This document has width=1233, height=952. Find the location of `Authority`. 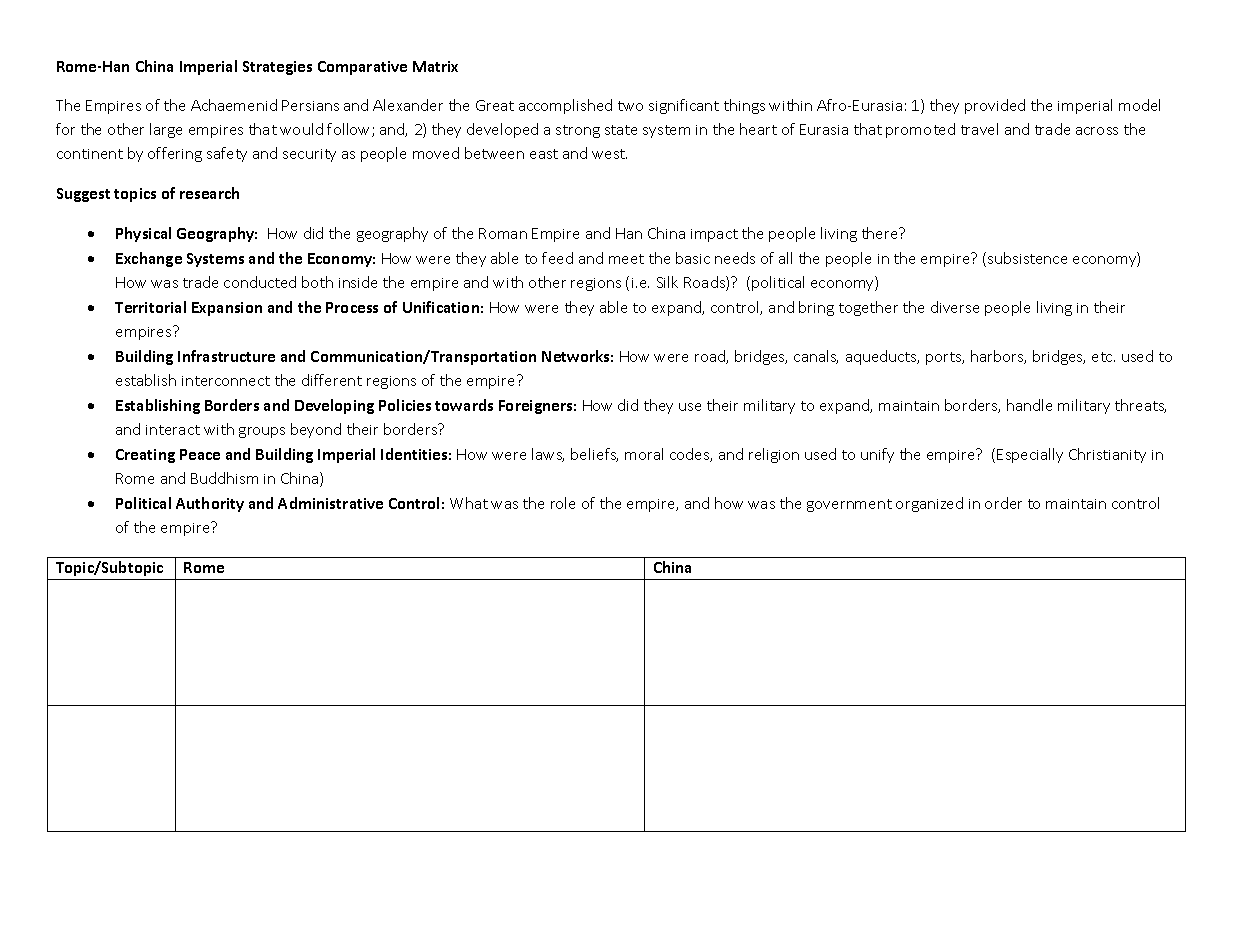

Authority is located at coordinates (210, 504).
